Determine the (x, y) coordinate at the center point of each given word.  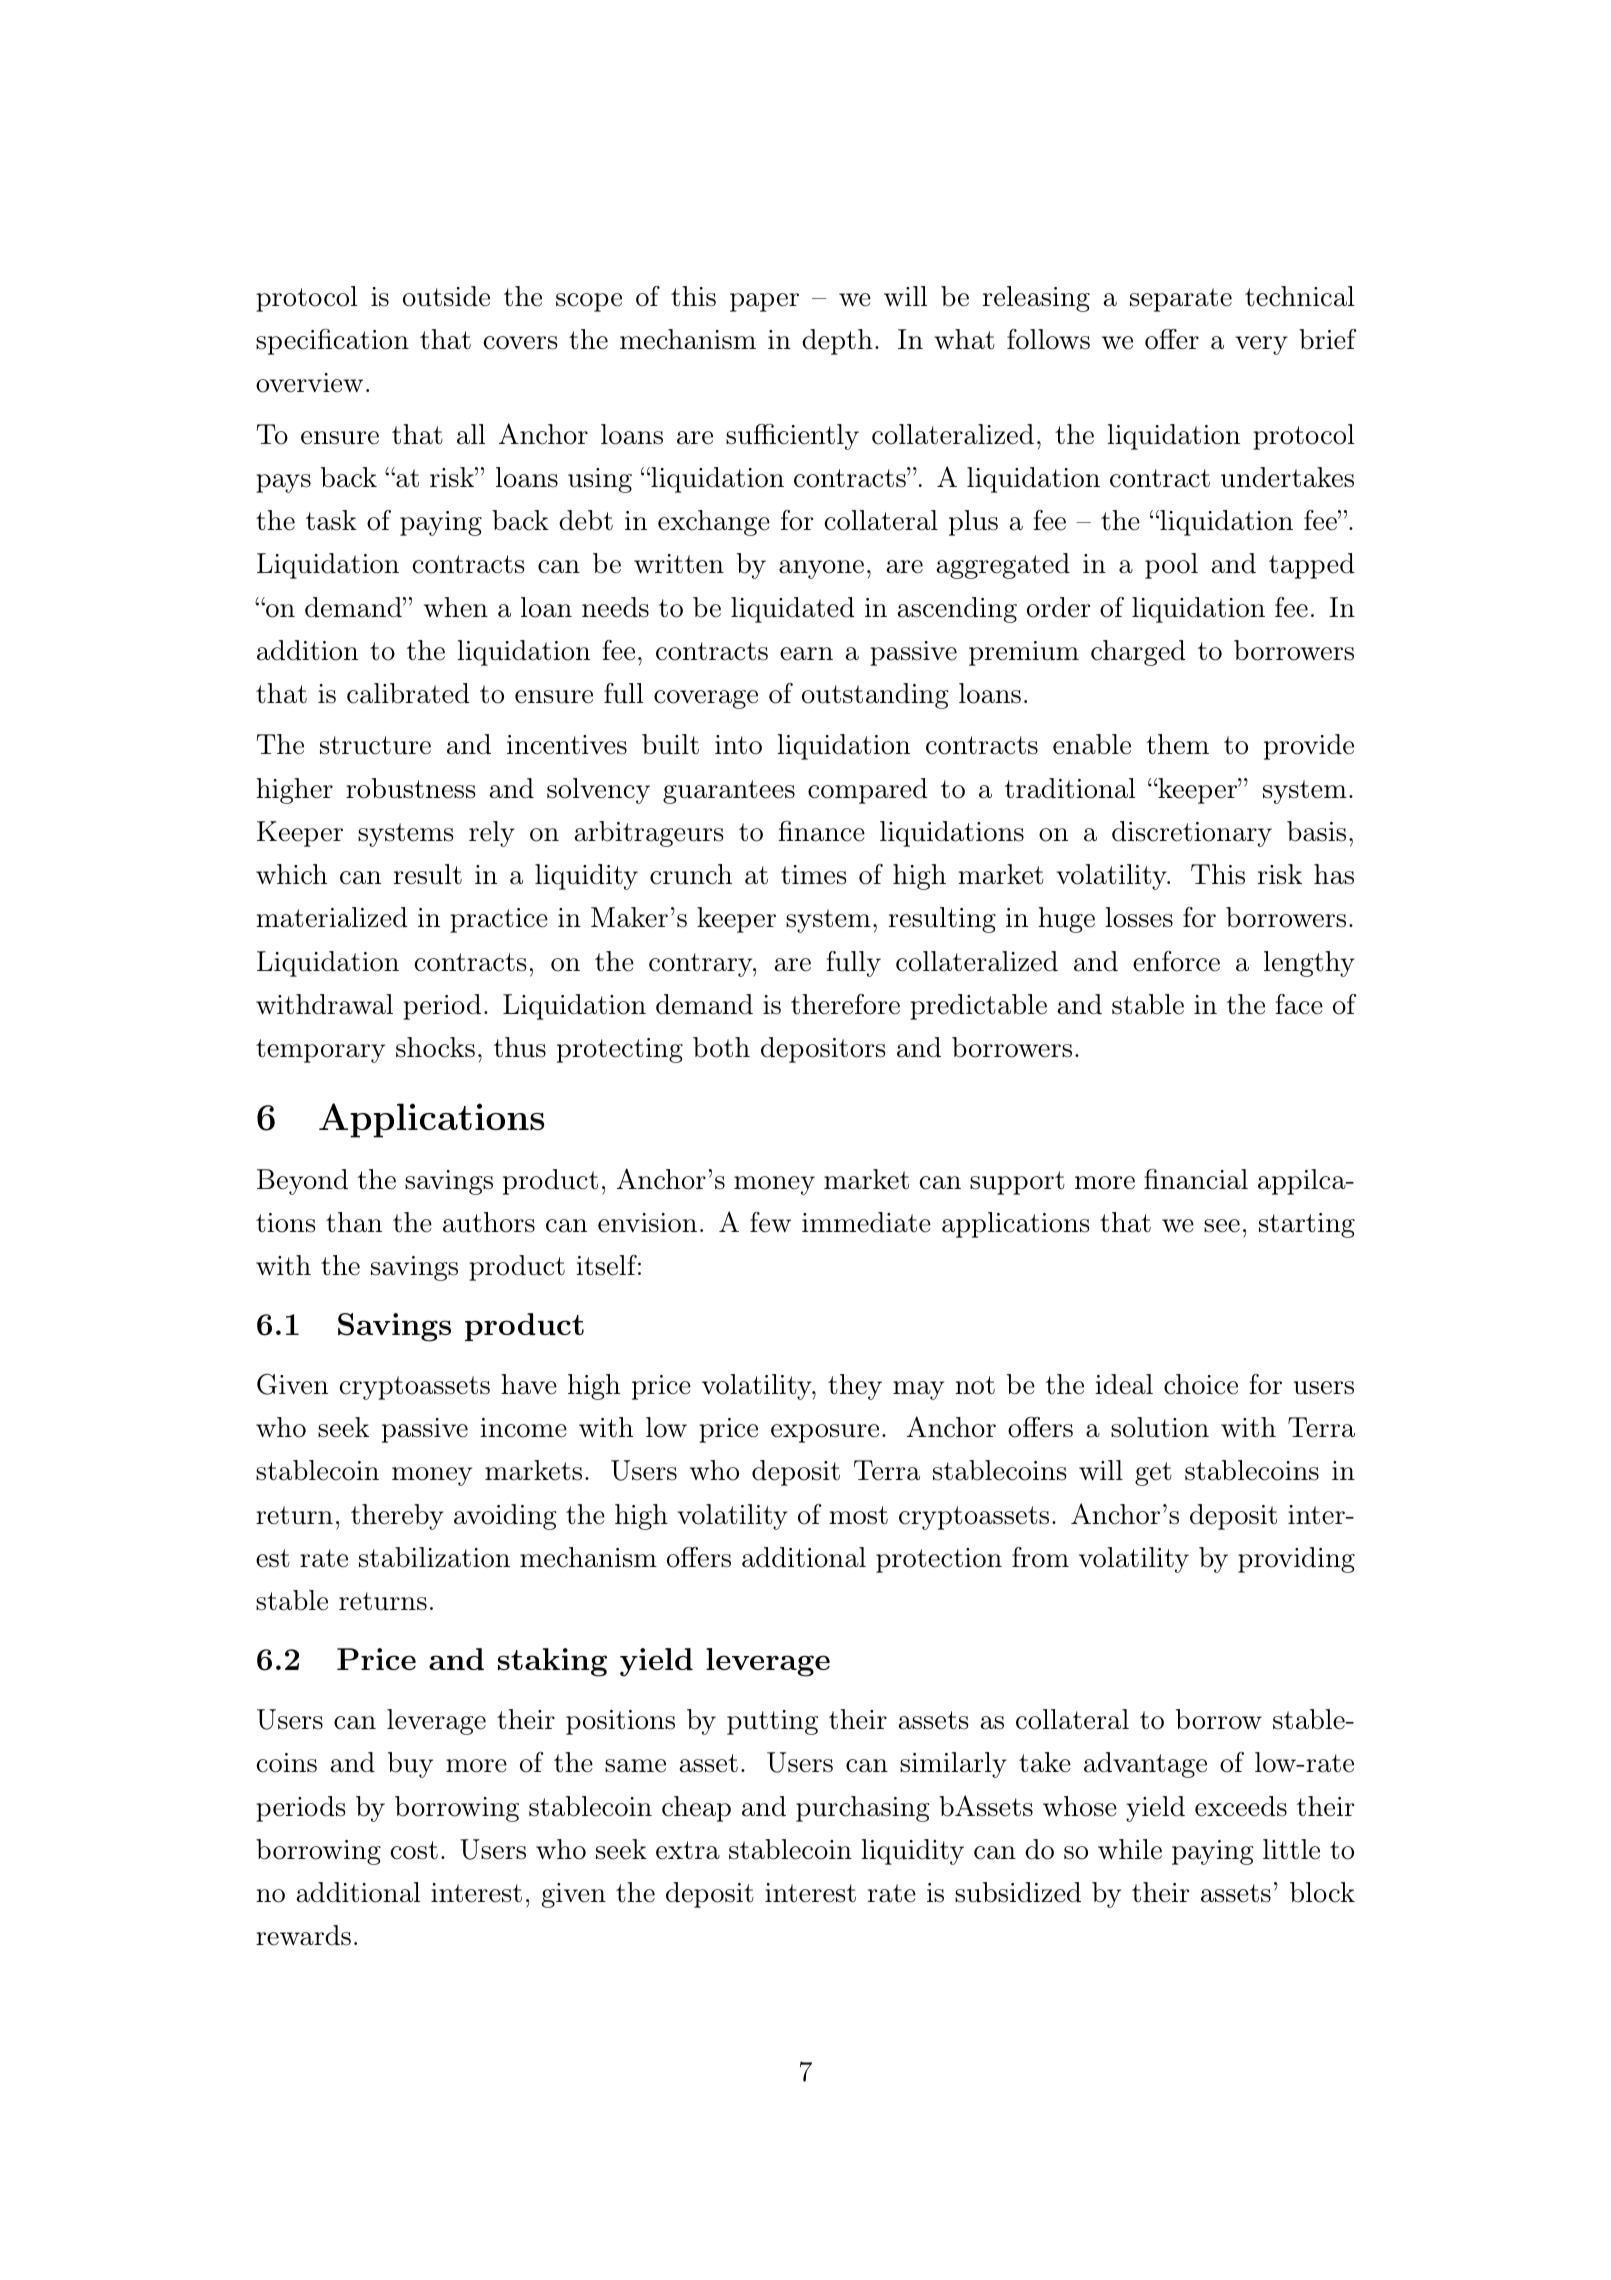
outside (446, 296)
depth (837, 342)
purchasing (863, 1809)
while (1130, 1849)
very (1261, 345)
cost (414, 1850)
